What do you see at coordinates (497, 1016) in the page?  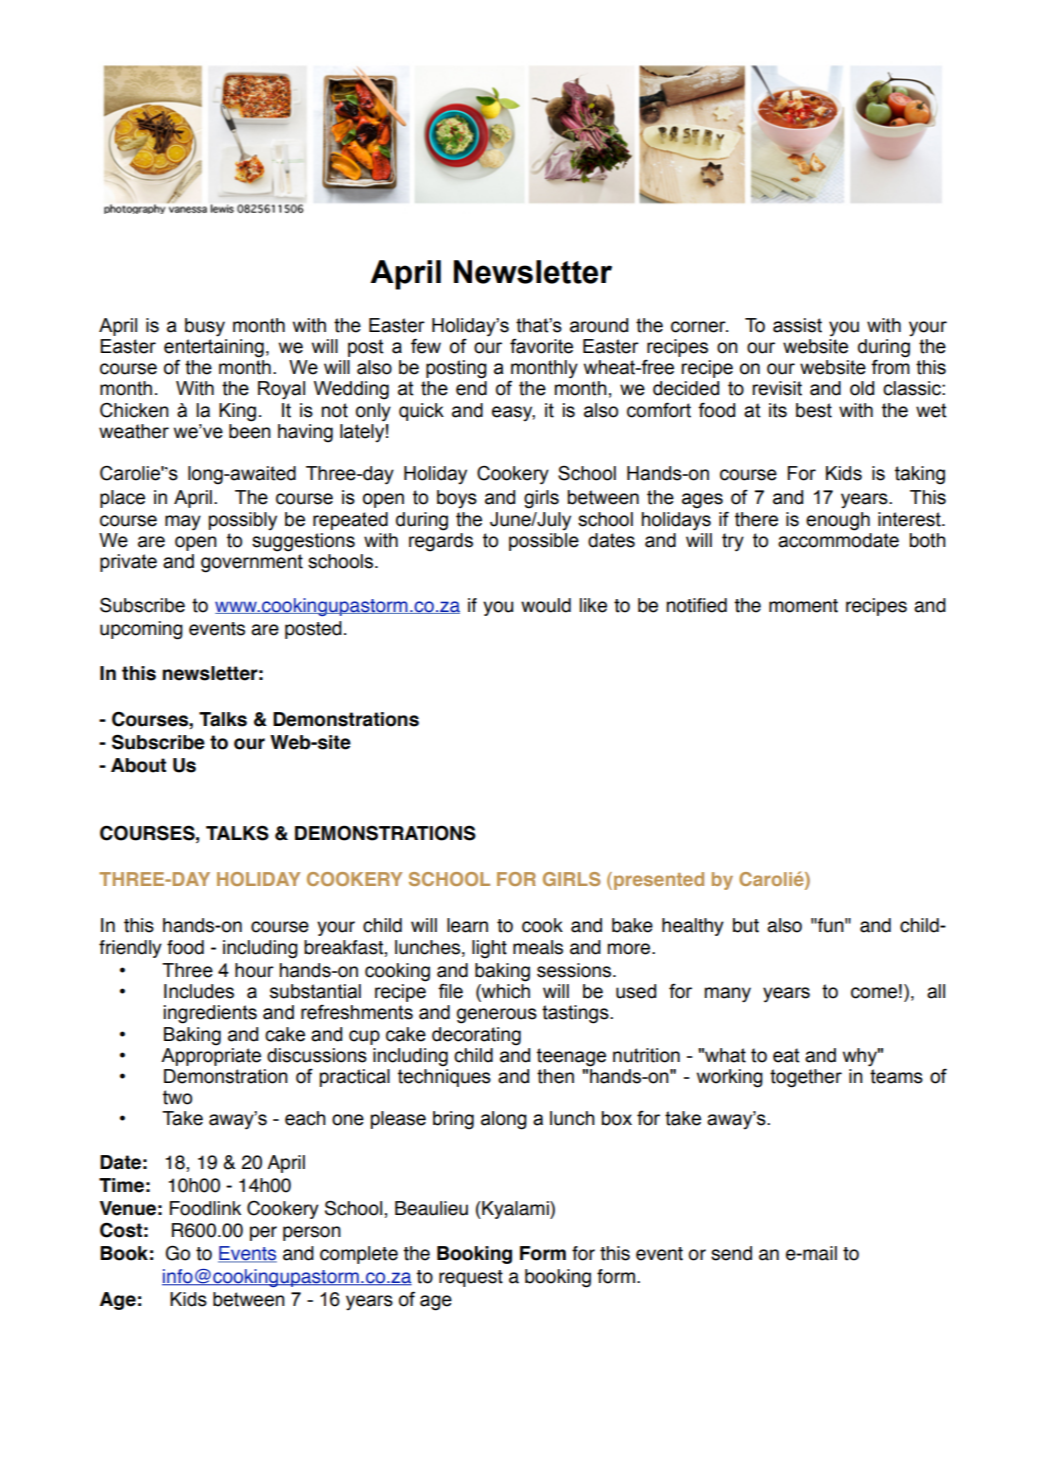 I see `generous` at bounding box center [497, 1016].
